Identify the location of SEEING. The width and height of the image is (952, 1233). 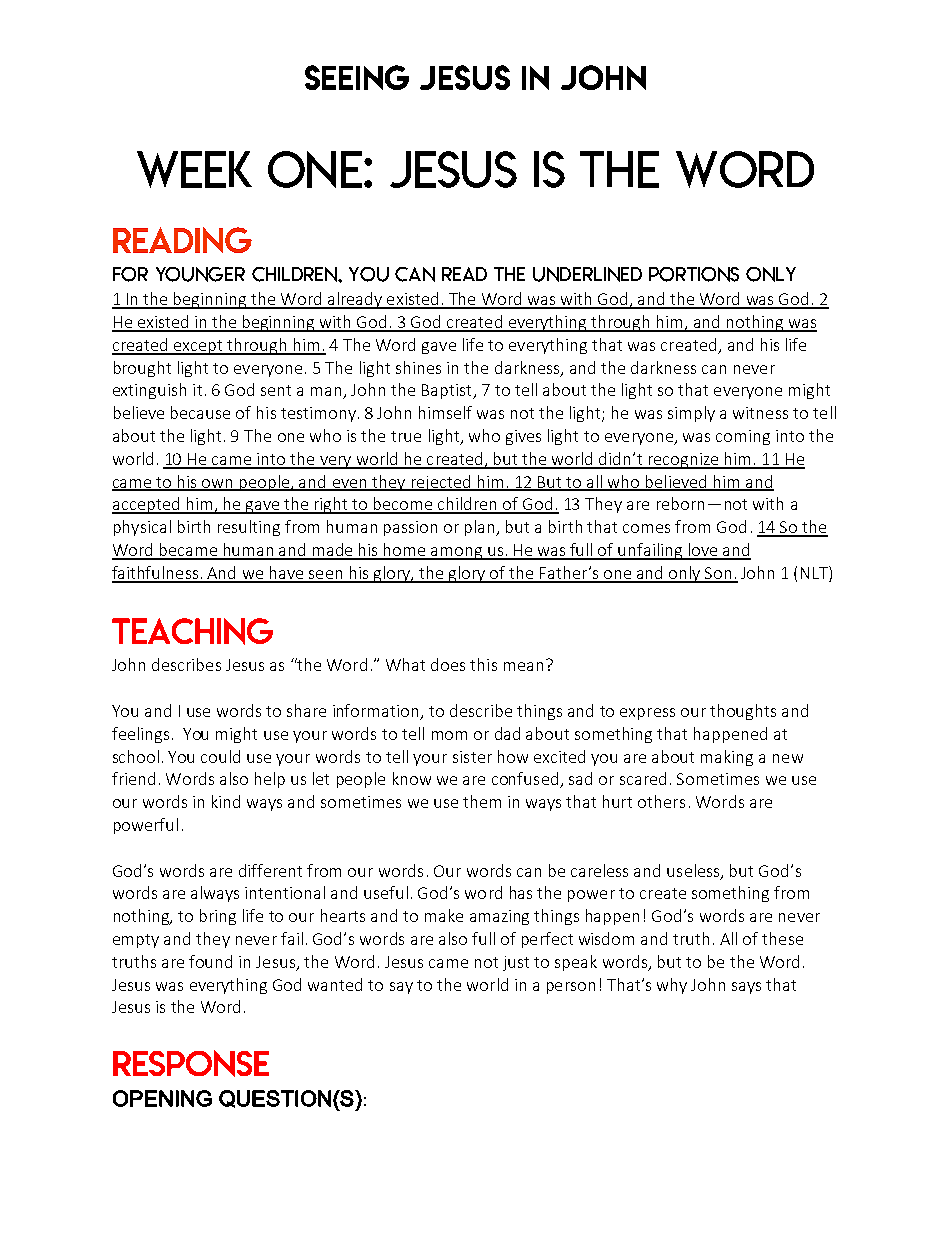
(357, 77).
